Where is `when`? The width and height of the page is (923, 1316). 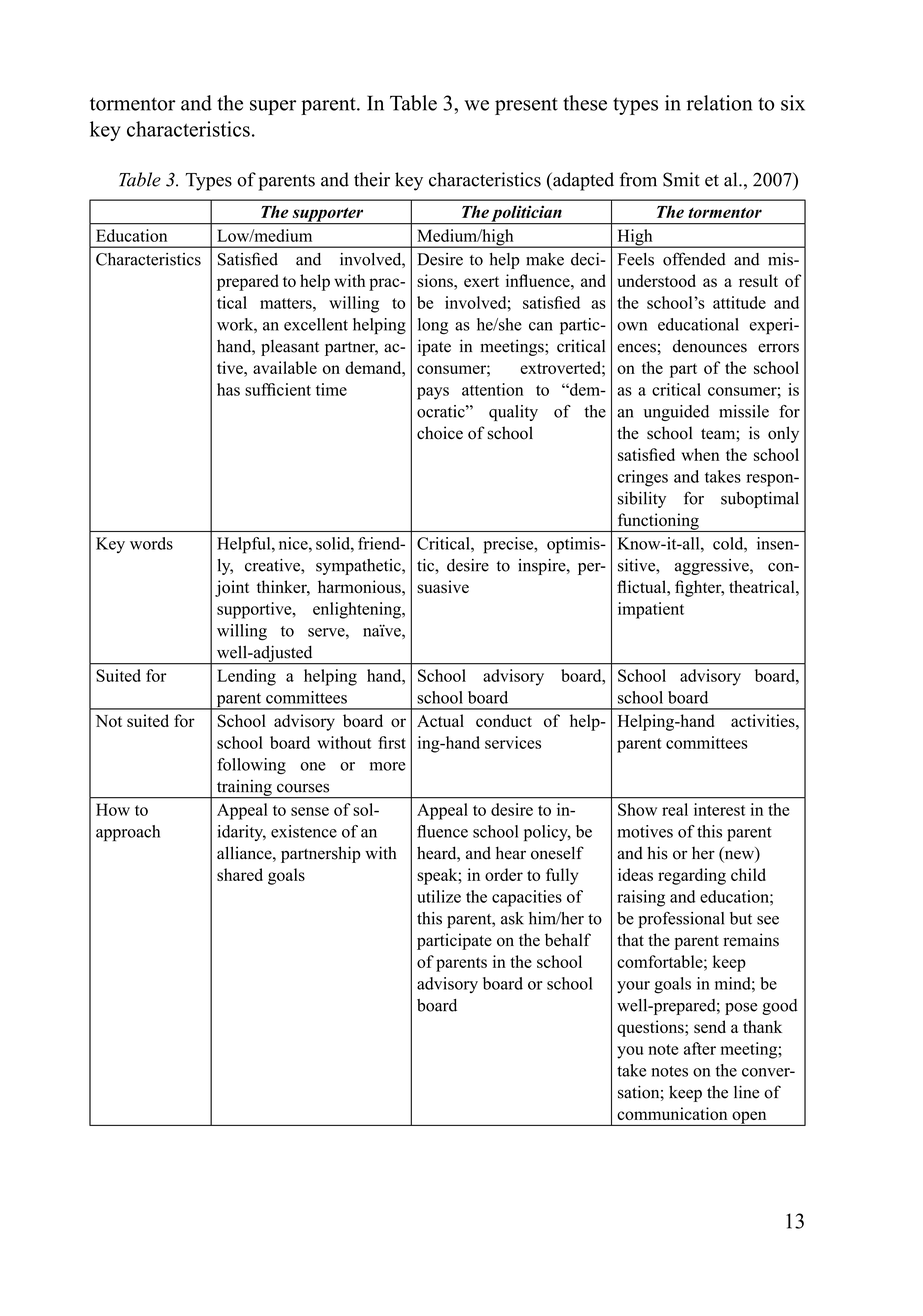 when is located at coordinates (700, 454).
